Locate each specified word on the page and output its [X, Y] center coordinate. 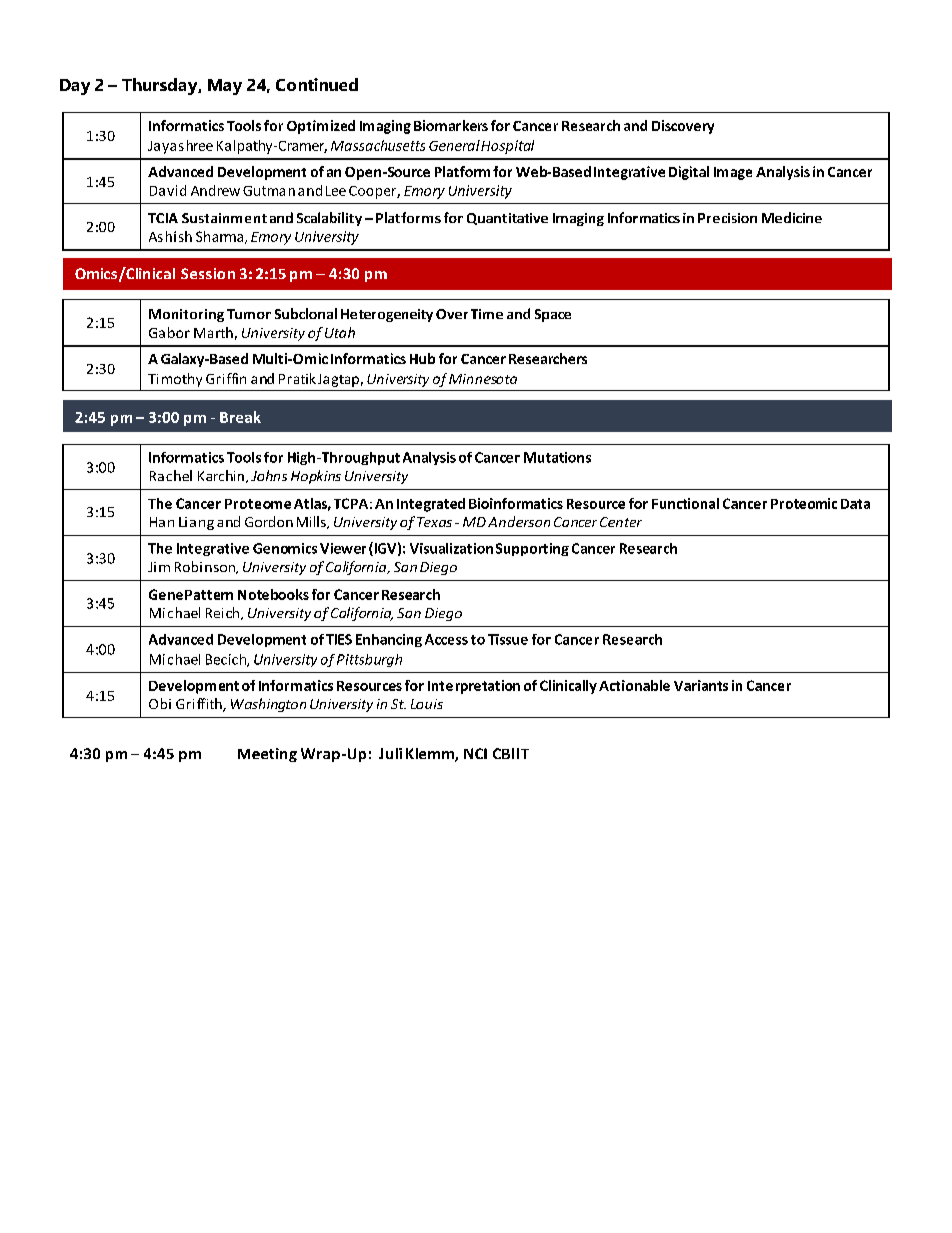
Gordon [269, 521]
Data [855, 504]
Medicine [792, 217]
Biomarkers [451, 125]
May [225, 87]
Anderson [519, 521]
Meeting [267, 755]
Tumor [249, 314]
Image [733, 173]
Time [487, 314]
